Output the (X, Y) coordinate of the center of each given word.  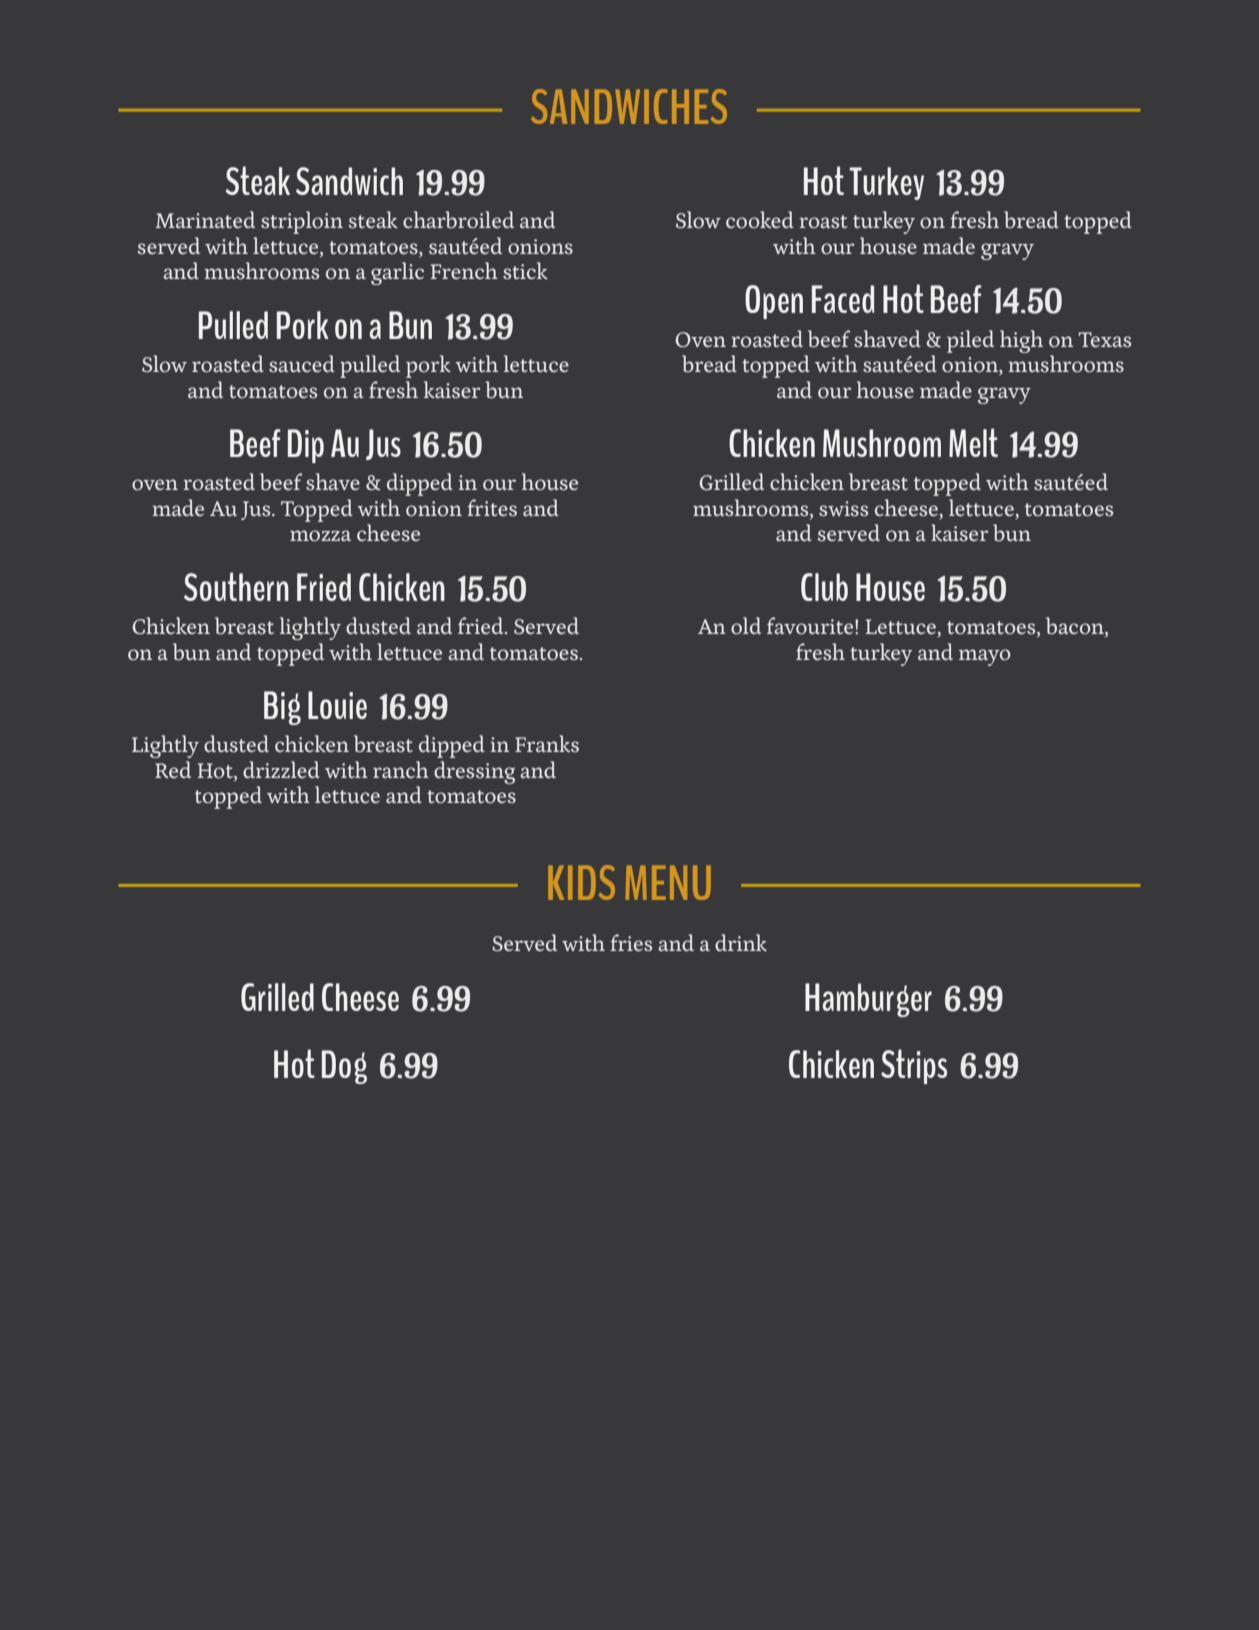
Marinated (205, 219)
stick (525, 270)
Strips (914, 1066)
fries (631, 942)
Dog (344, 1067)
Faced (843, 299)
